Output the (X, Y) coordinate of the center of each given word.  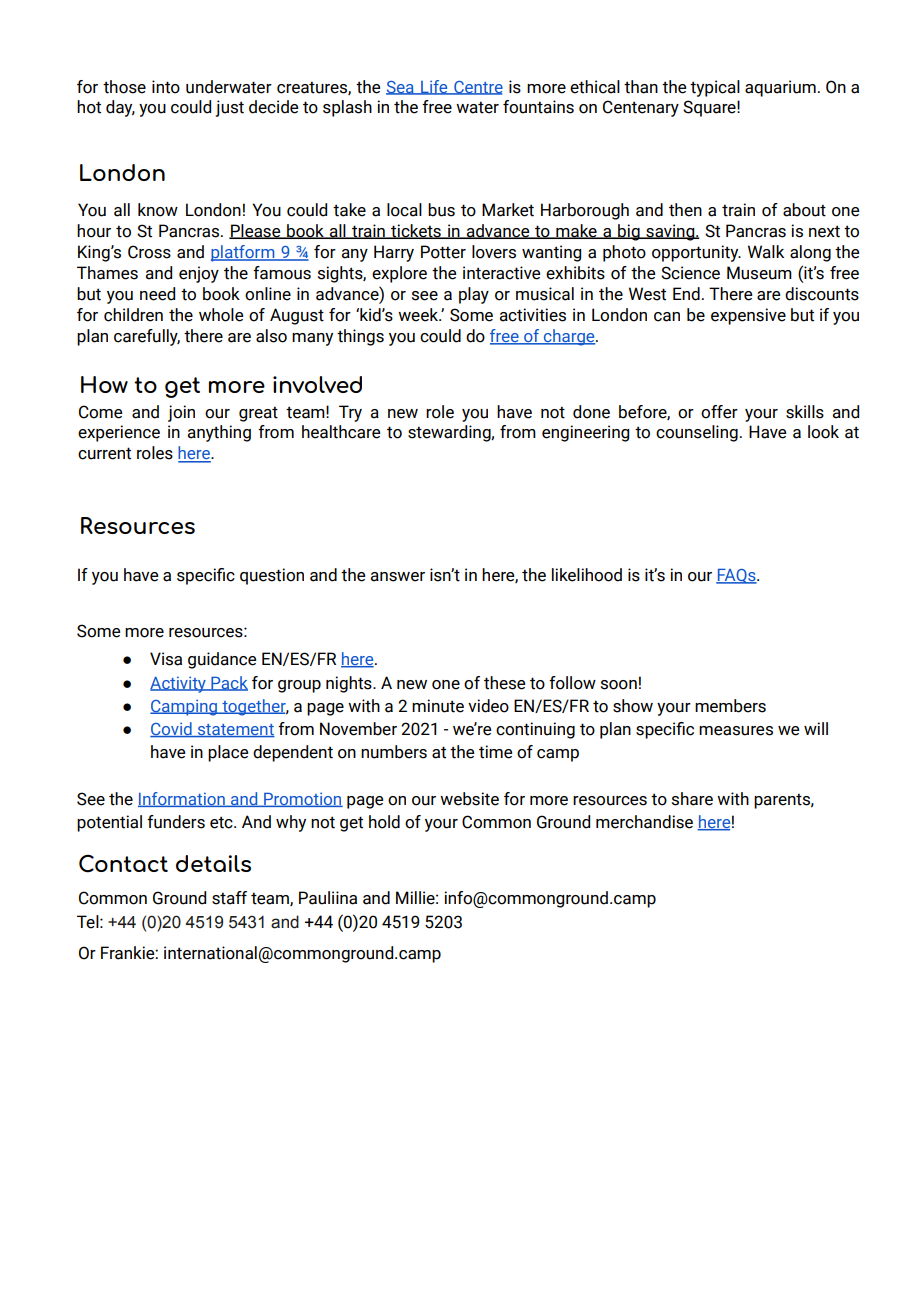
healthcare (341, 432)
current (104, 453)
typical (715, 88)
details (213, 863)
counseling (697, 433)
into (166, 87)
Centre (477, 88)
